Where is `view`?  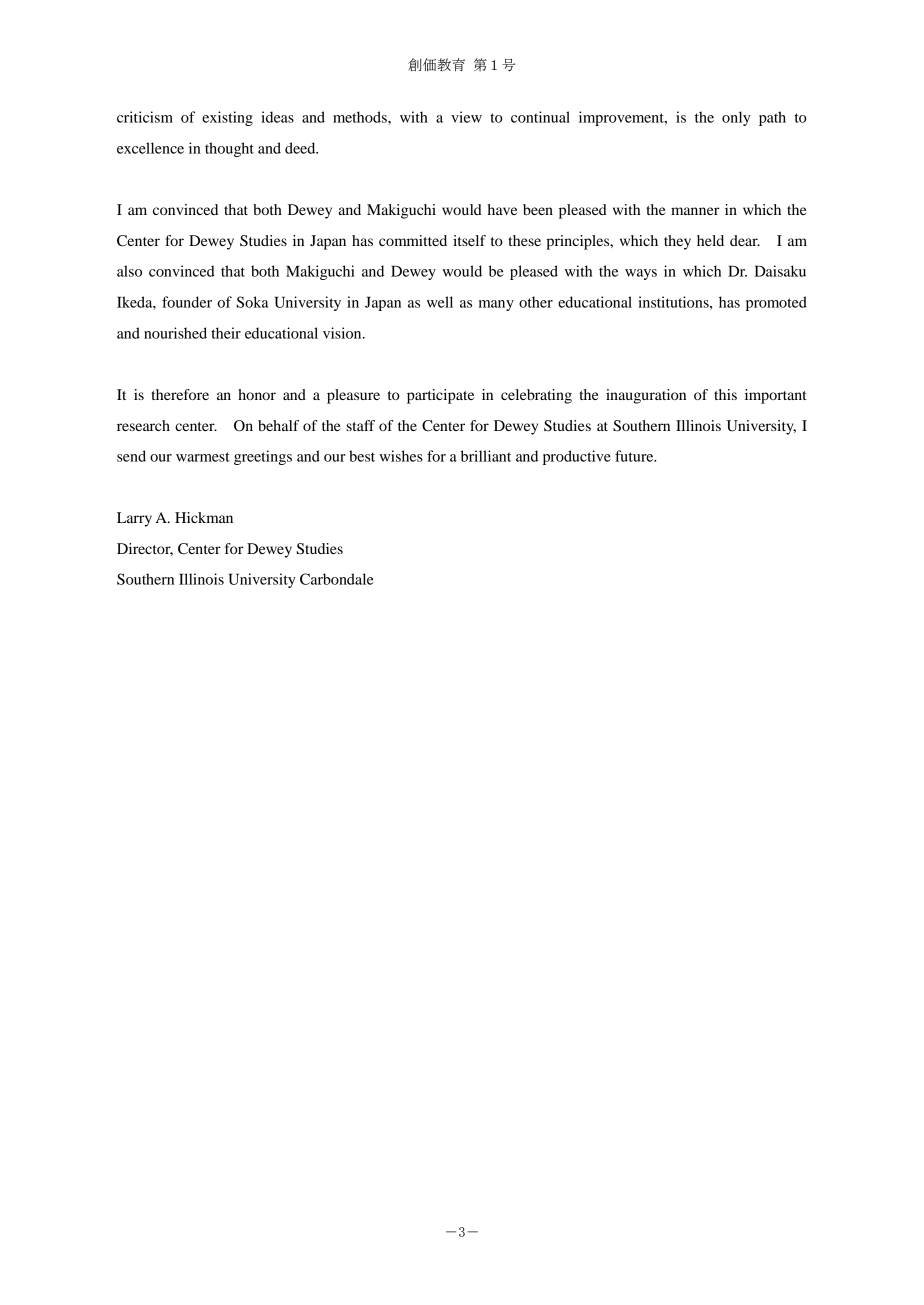 view is located at coordinates (466, 117).
